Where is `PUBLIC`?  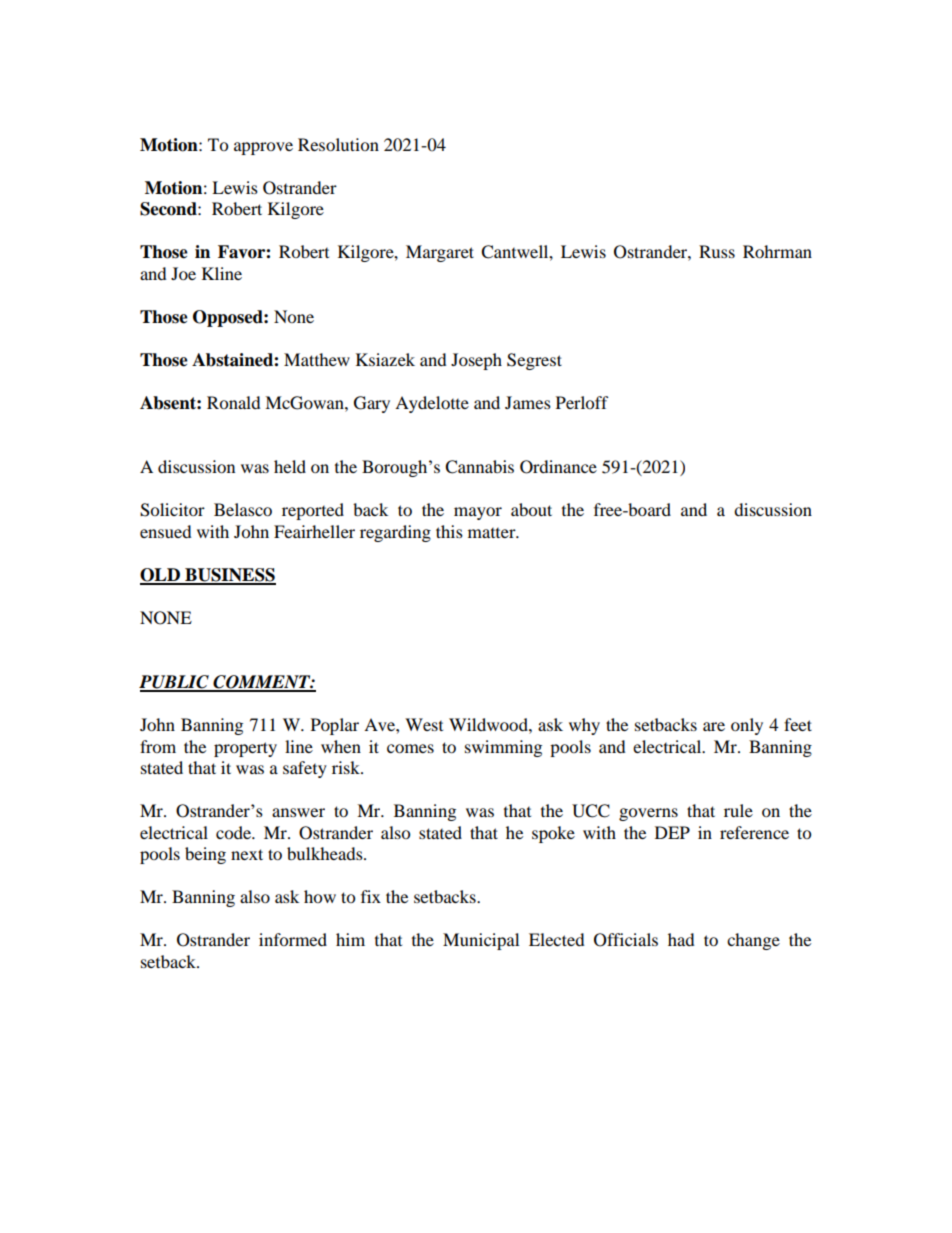
PUBLIC is located at coordinates (175, 683).
